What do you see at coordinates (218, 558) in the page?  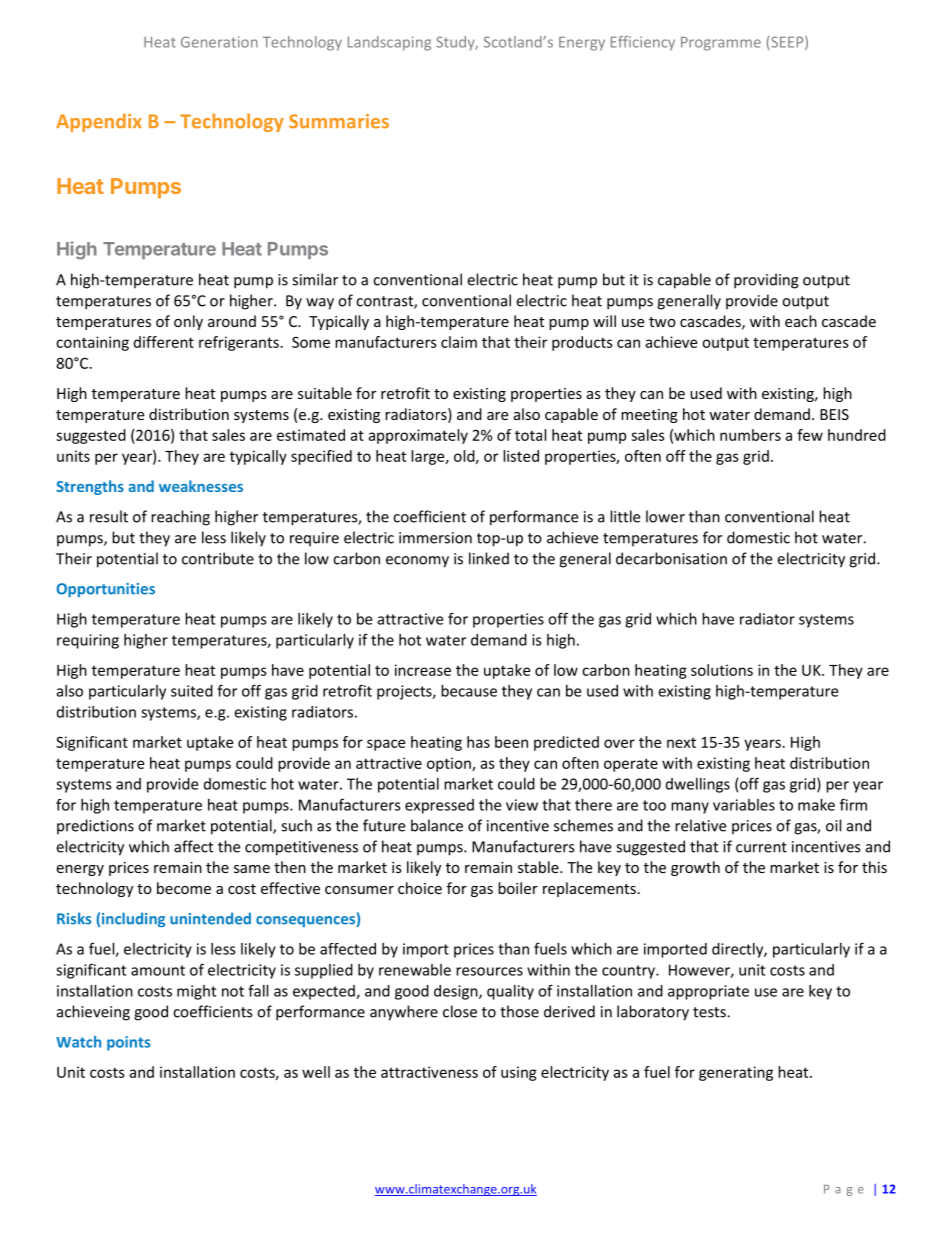 I see `contribute` at bounding box center [218, 558].
